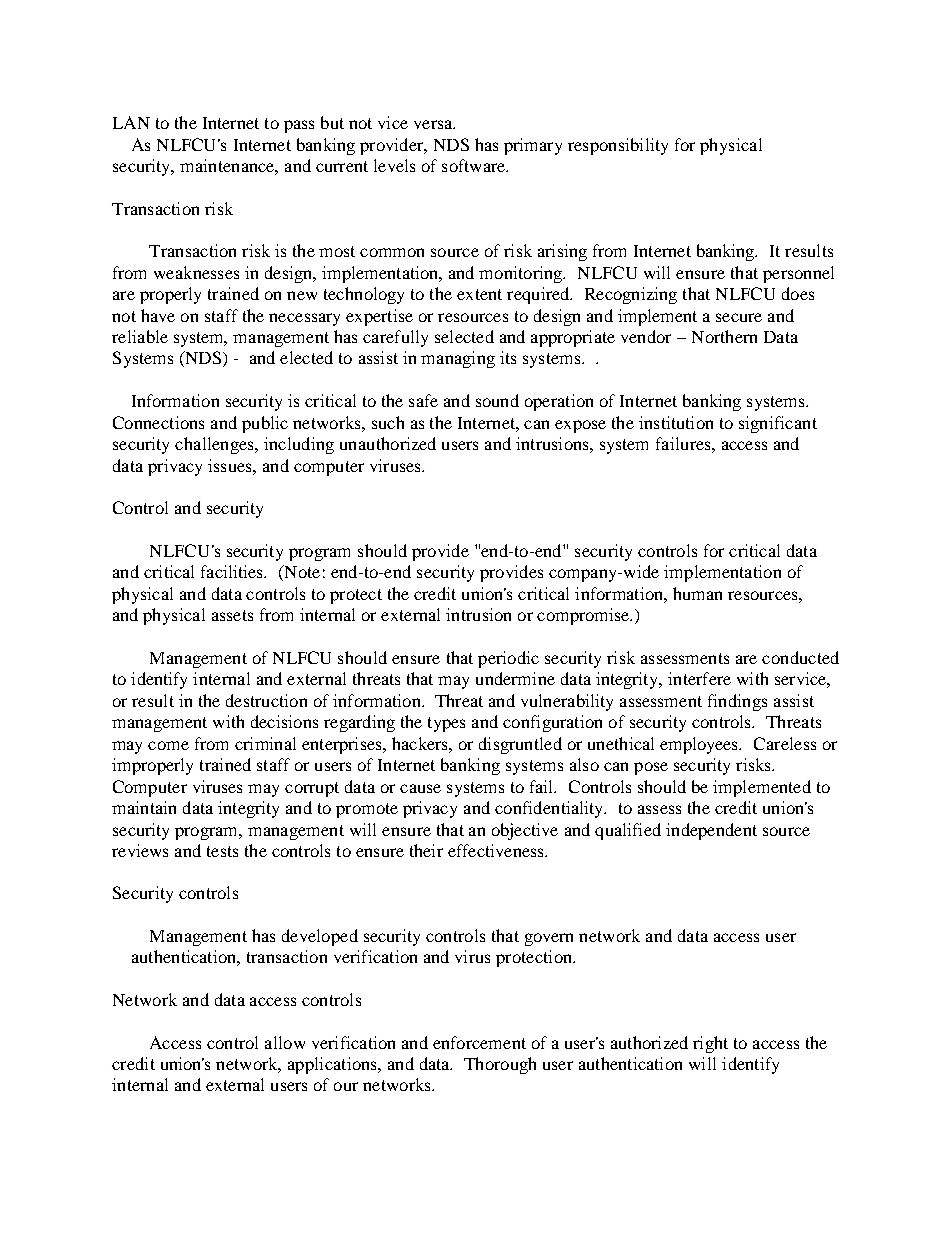 The width and height of the screenshot is (952, 1233). Describe the element at coordinates (140, 336) in the screenshot. I see `reliable` at that location.
